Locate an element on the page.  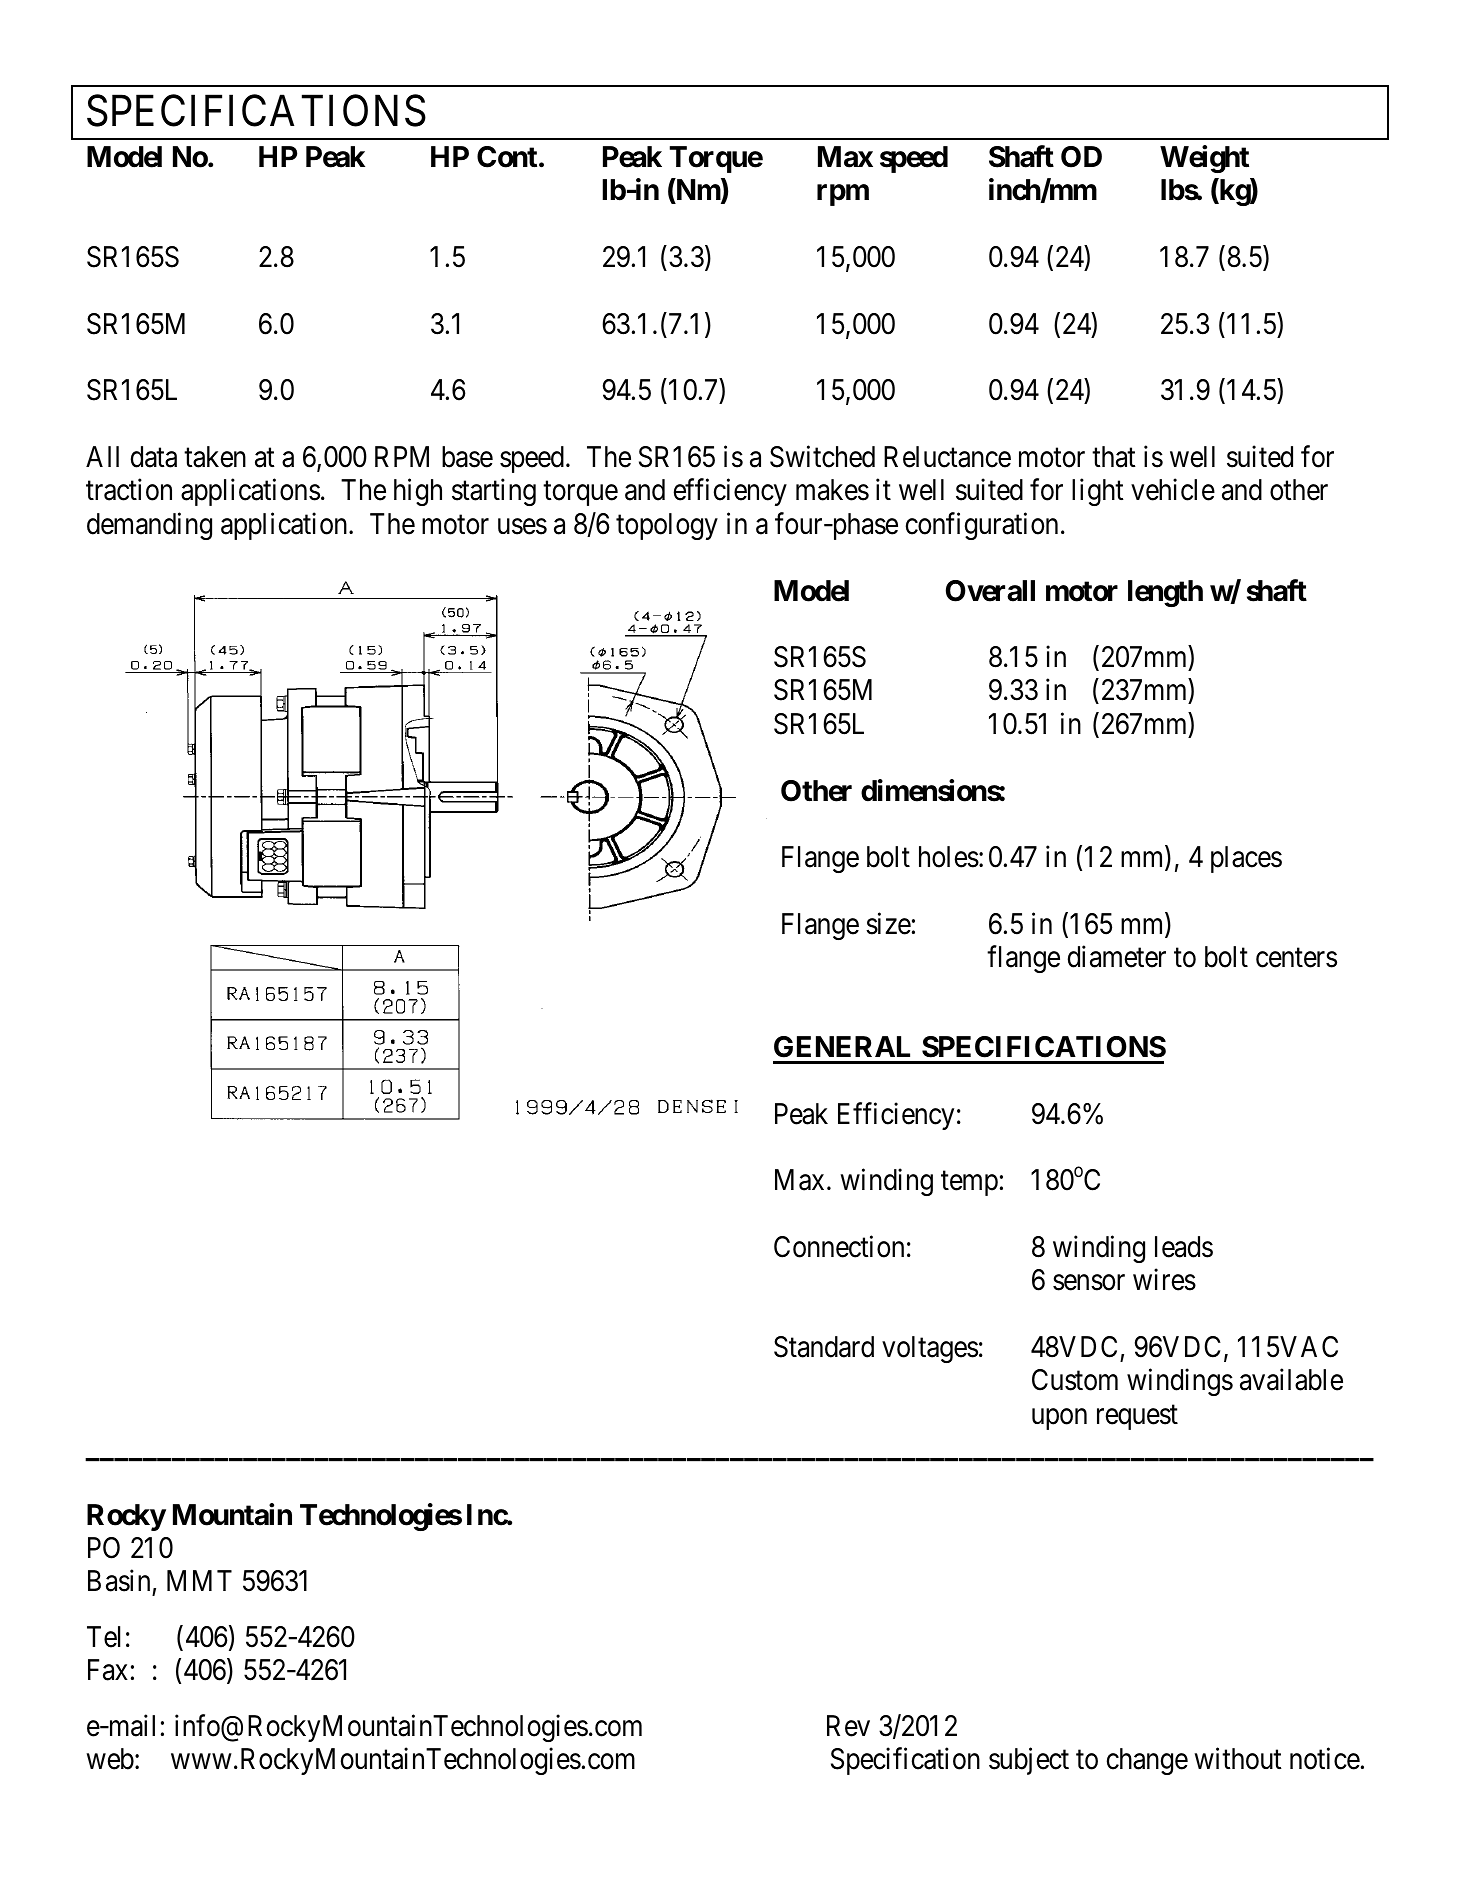
diameter is located at coordinates (1117, 957).
